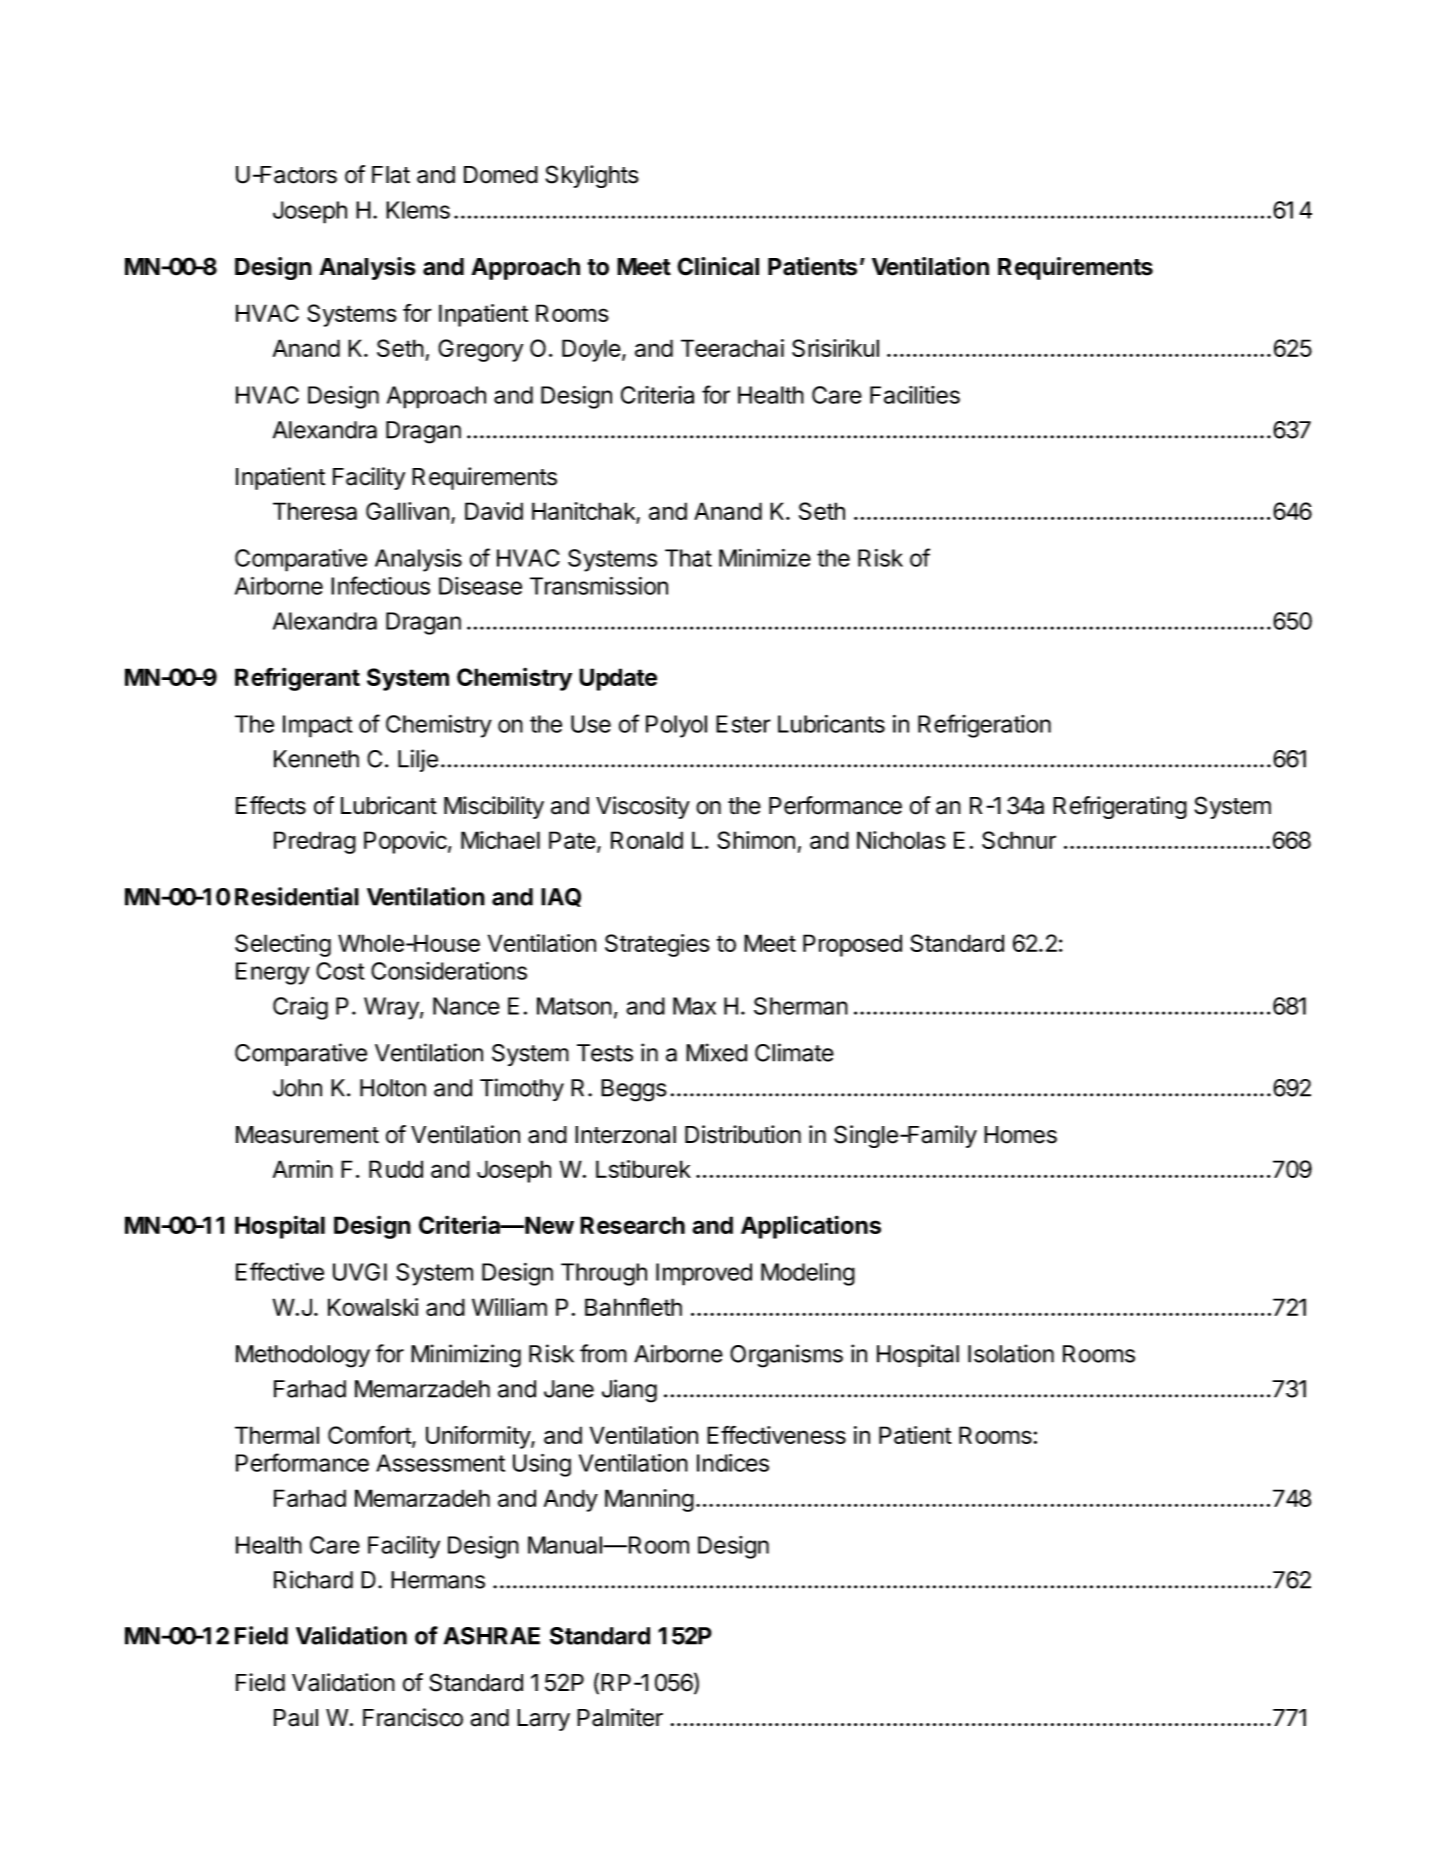 Image resolution: width=1444 pixels, height=1866 pixels. What do you see at coordinates (391, 175) in the screenshot?
I see `Flat` at bounding box center [391, 175].
